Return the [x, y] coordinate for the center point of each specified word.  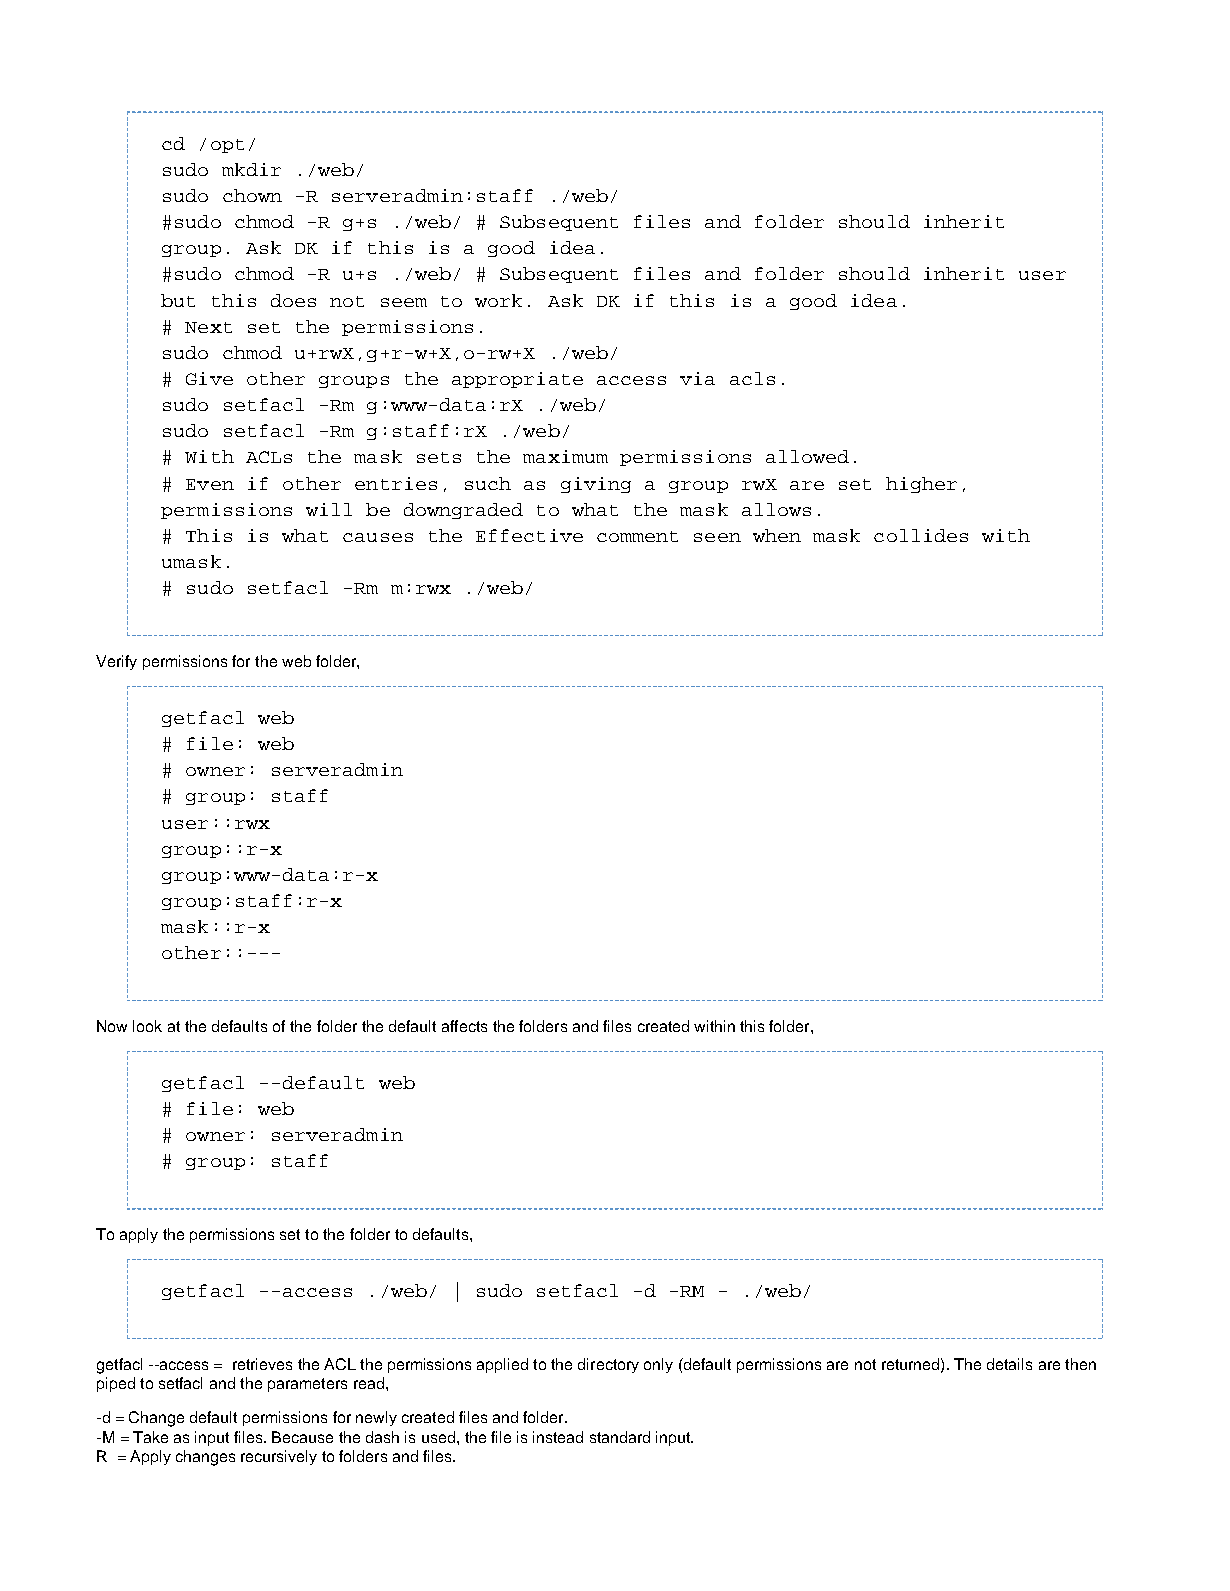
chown [252, 195]
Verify [116, 662]
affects [464, 1026]
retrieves [262, 1364]
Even [210, 484]
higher [921, 485]
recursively [279, 1457]
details [1009, 1364]
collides [921, 535]
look [147, 1026]
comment [637, 536]
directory [608, 1365]
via [697, 378]
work [498, 300]
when [777, 535]
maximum [565, 456]
